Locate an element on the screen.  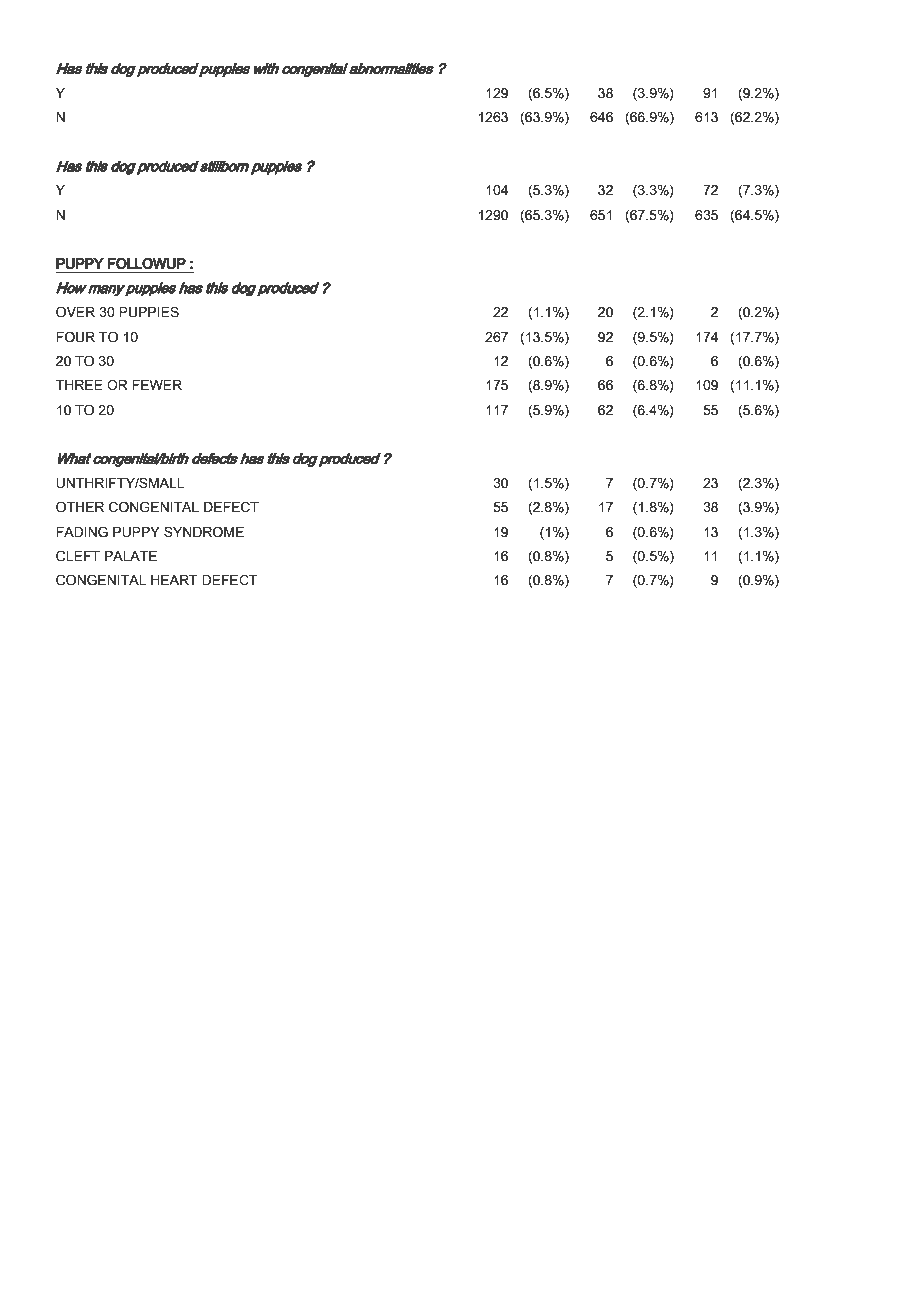
HEART is located at coordinates (174, 580).
